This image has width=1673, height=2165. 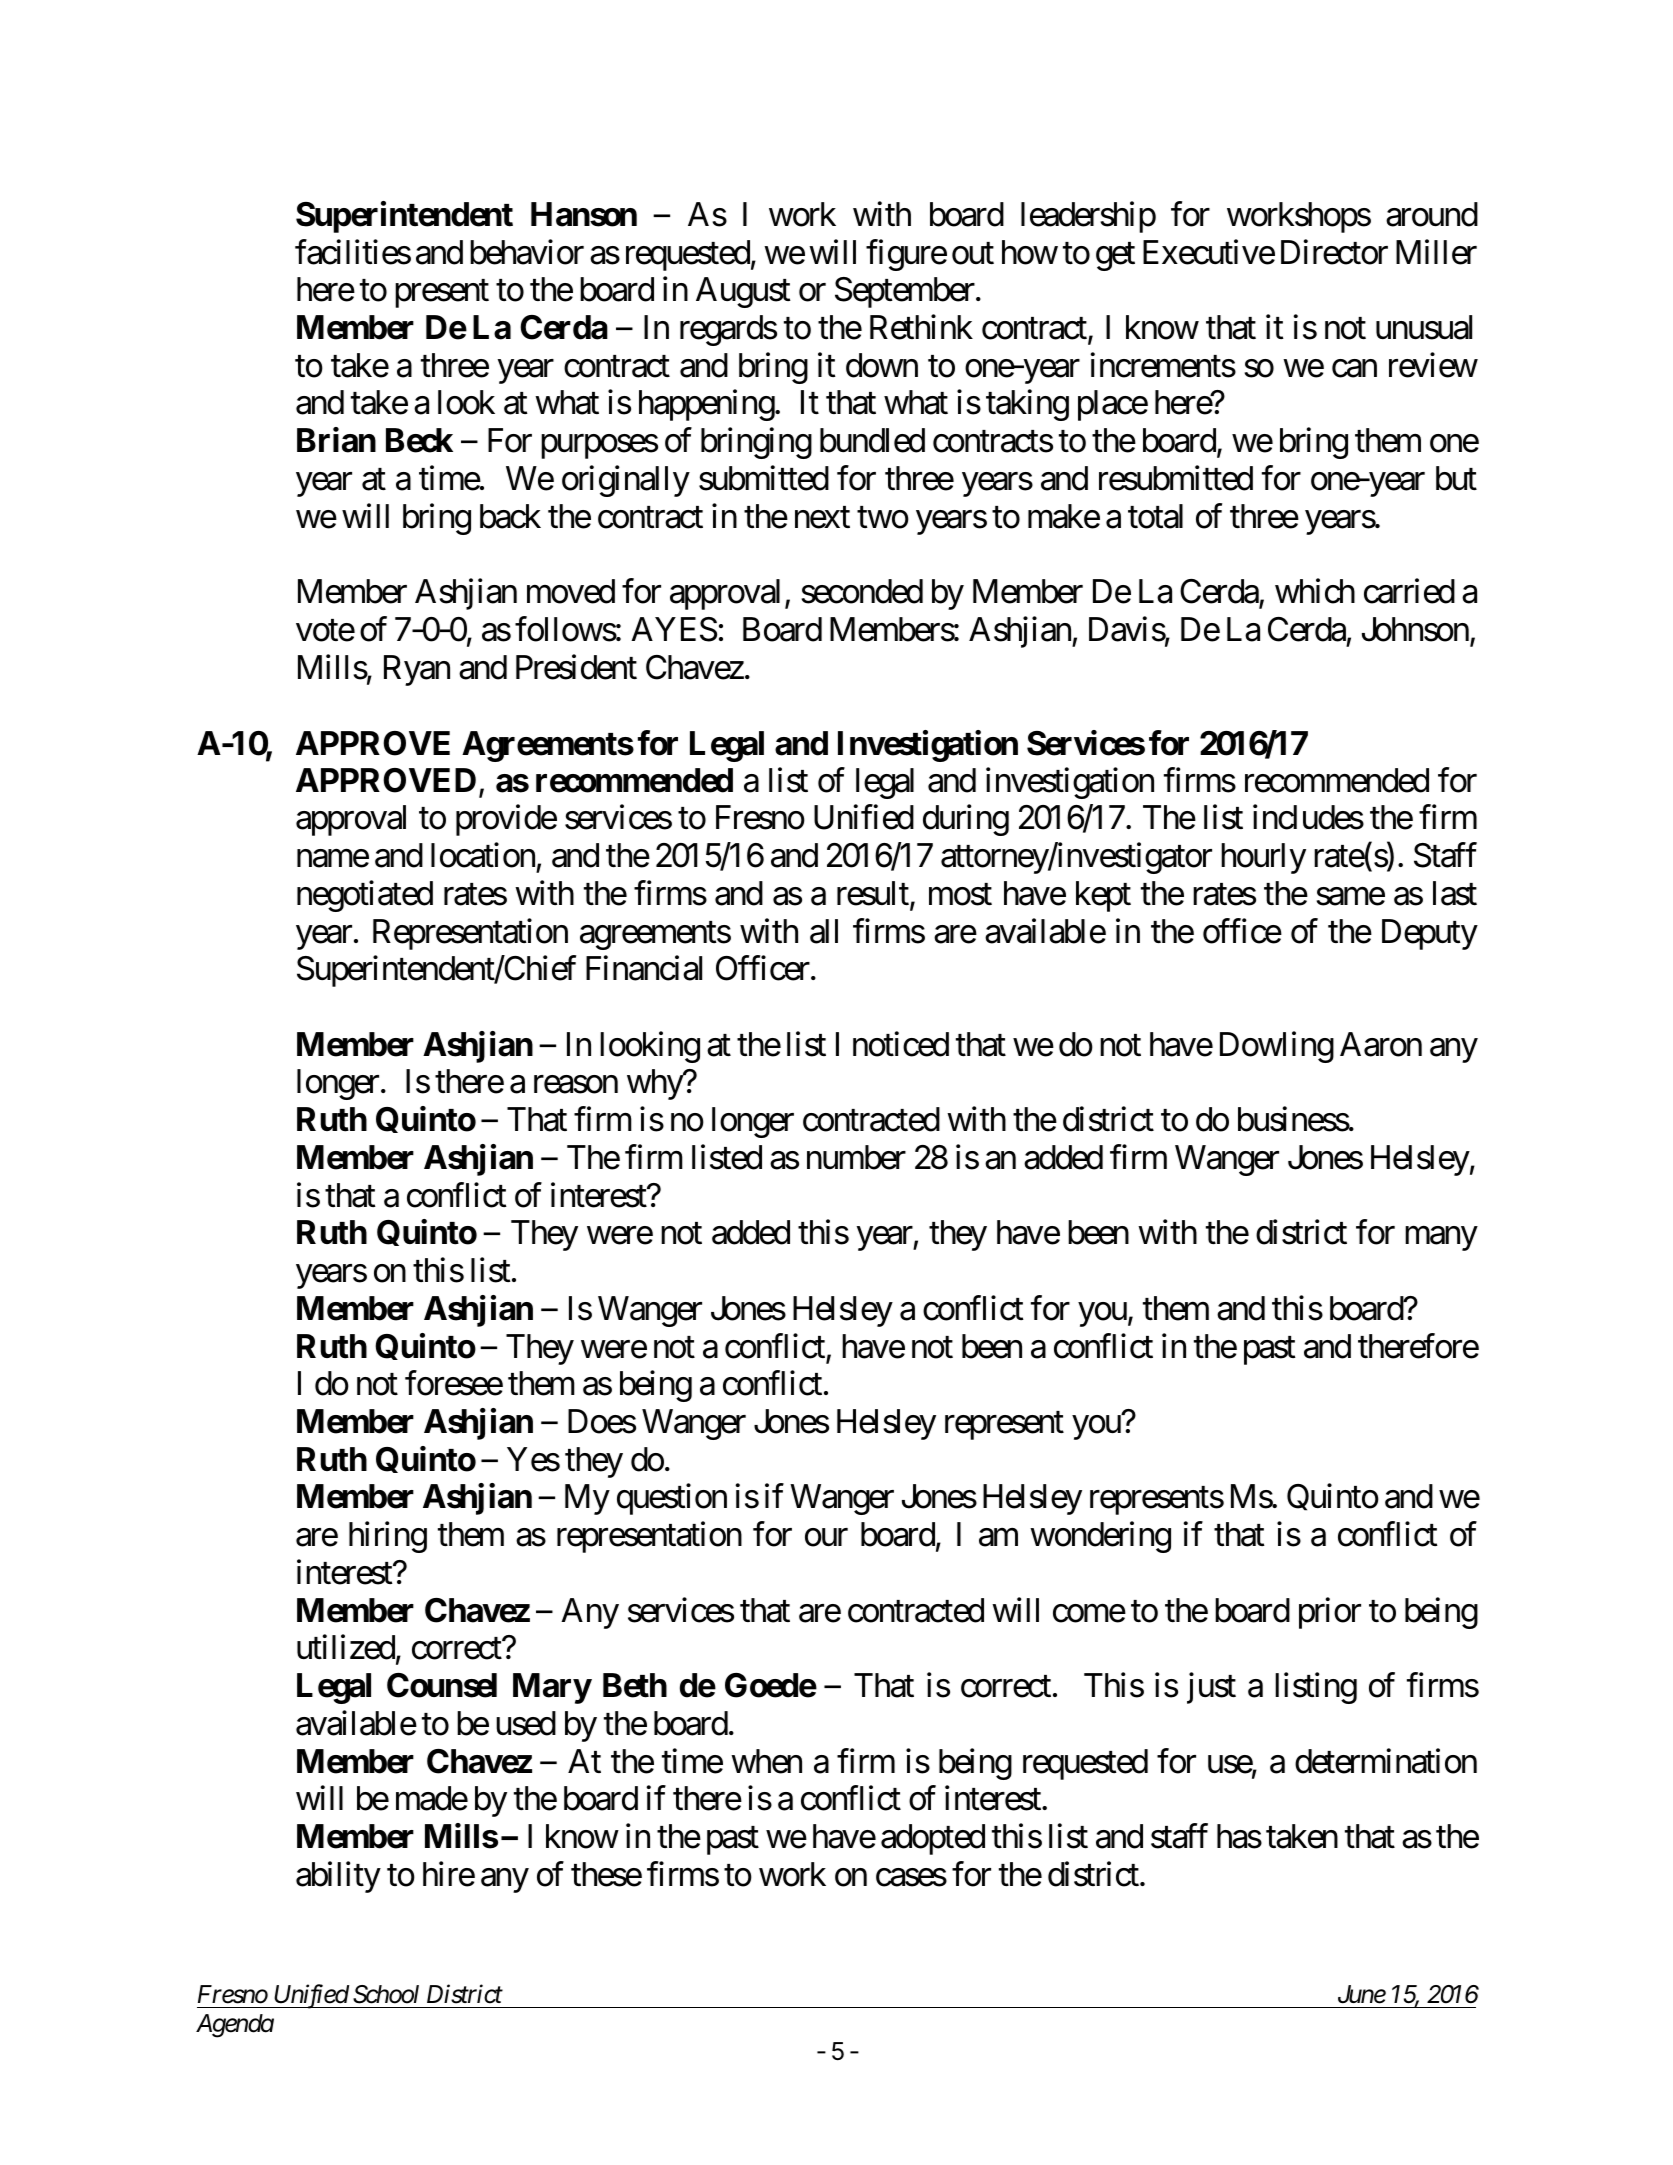 What do you see at coordinates (1334, 252) in the image?
I see `Director` at bounding box center [1334, 252].
